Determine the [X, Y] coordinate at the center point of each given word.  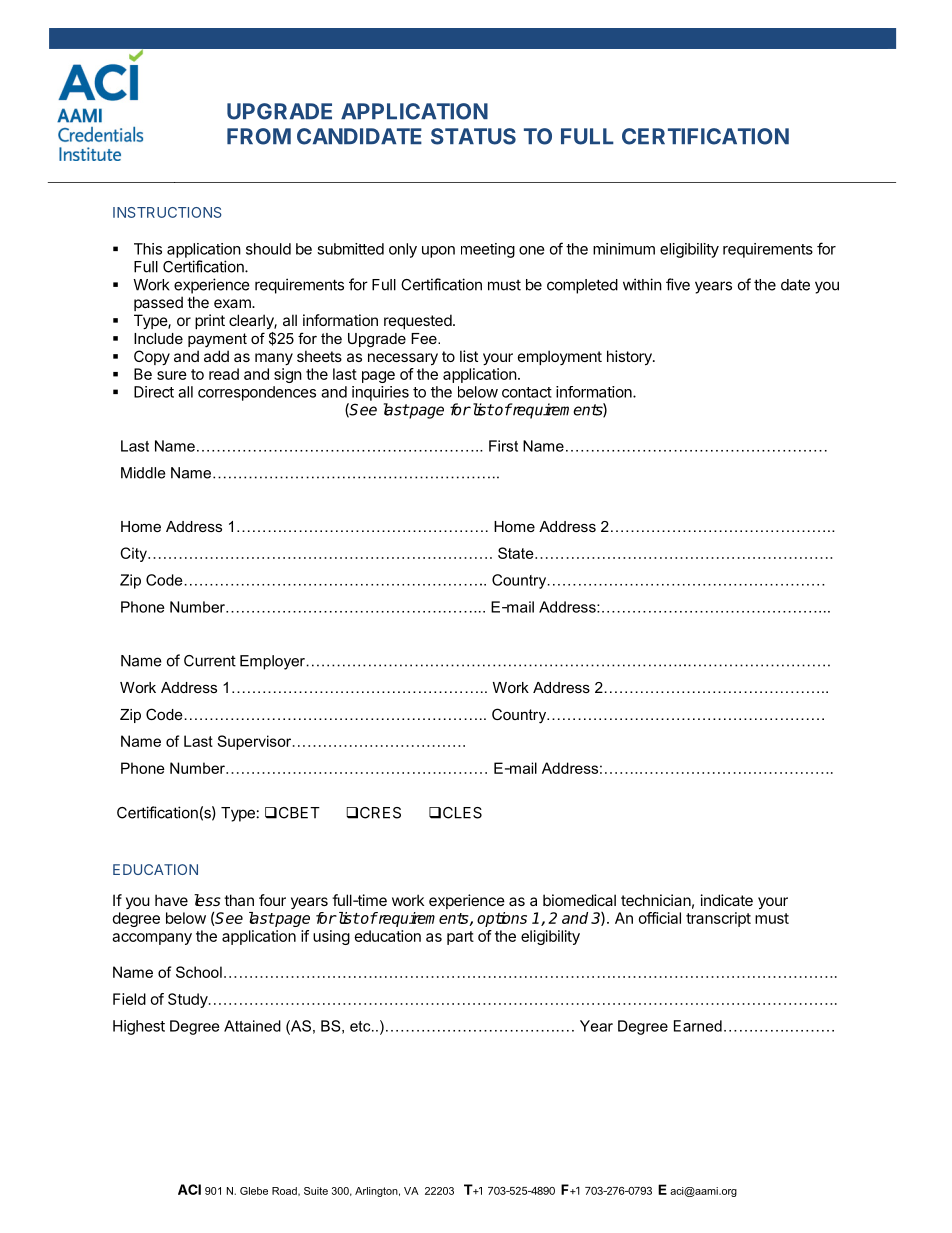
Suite [316, 1191]
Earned [698, 1026]
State [517, 553]
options [502, 919]
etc [361, 1026]
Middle [143, 473]
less [207, 900]
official [660, 918]
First [503, 446]
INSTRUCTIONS [167, 212]
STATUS [473, 136]
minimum [624, 249]
